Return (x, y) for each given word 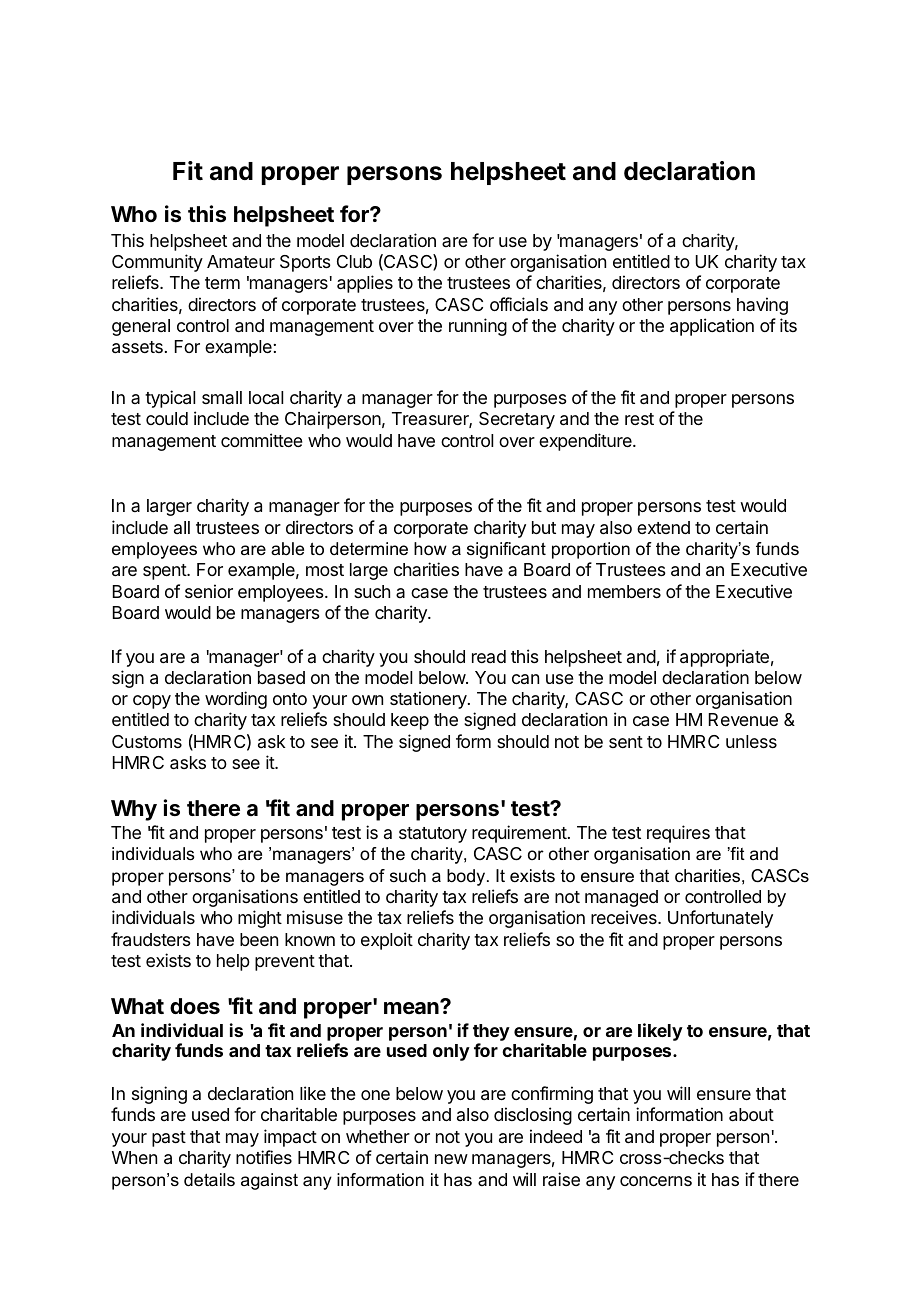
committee (262, 440)
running (478, 327)
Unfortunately (720, 919)
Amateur (241, 262)
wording (236, 700)
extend (663, 527)
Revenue (743, 719)
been (259, 939)
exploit (387, 941)
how (430, 549)
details (209, 1180)
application (712, 327)
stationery (429, 700)
